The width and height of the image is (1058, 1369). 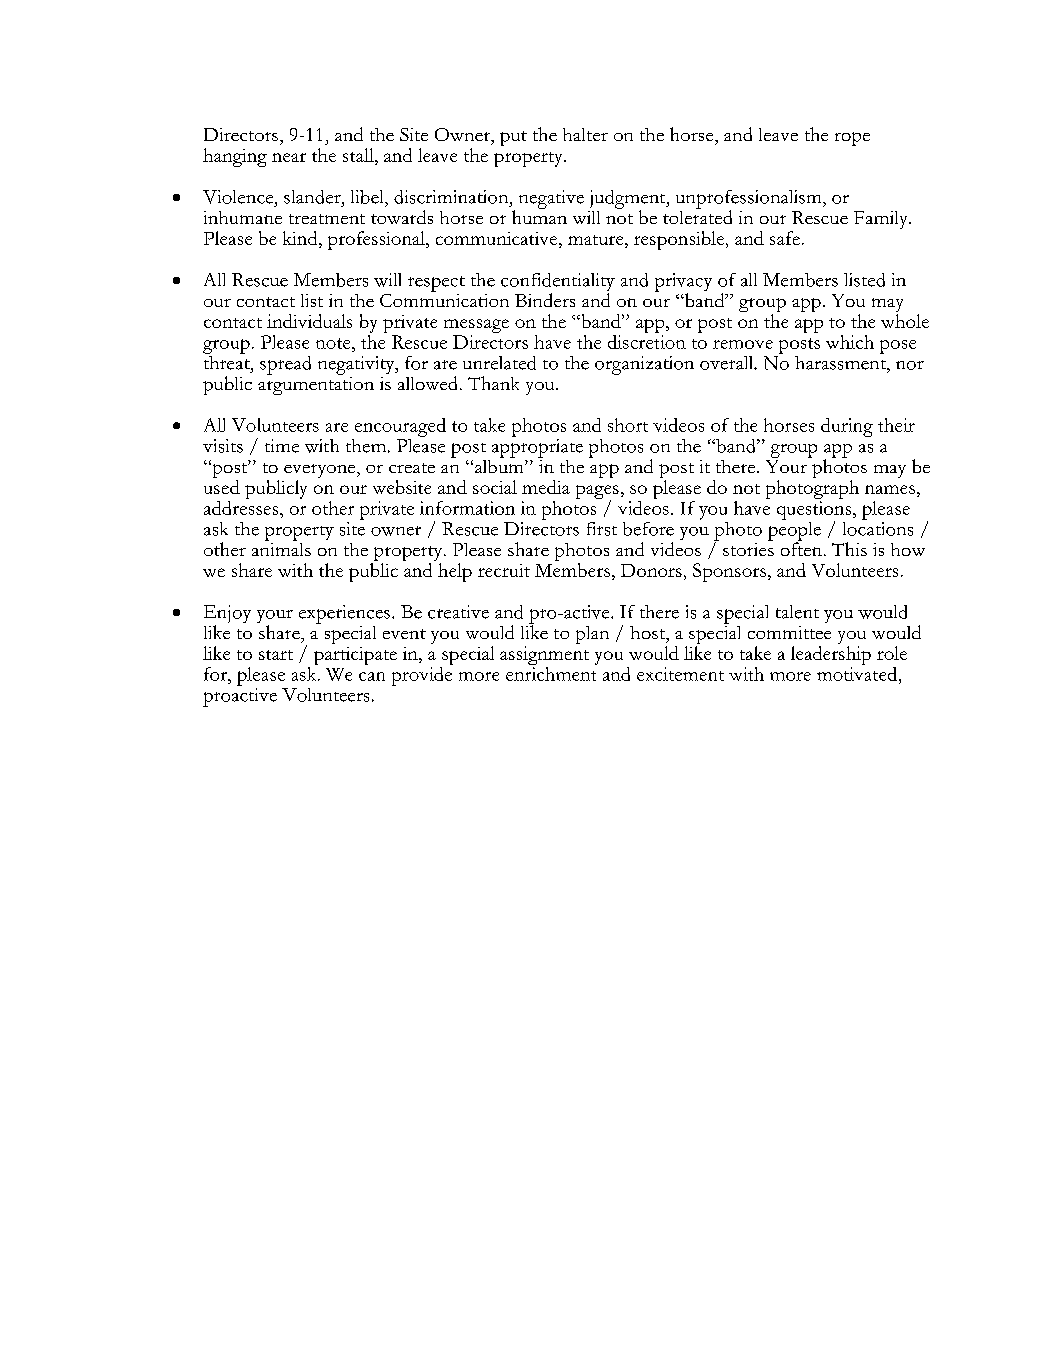 What do you see at coordinates (794, 531) in the image?
I see `people` at bounding box center [794, 531].
